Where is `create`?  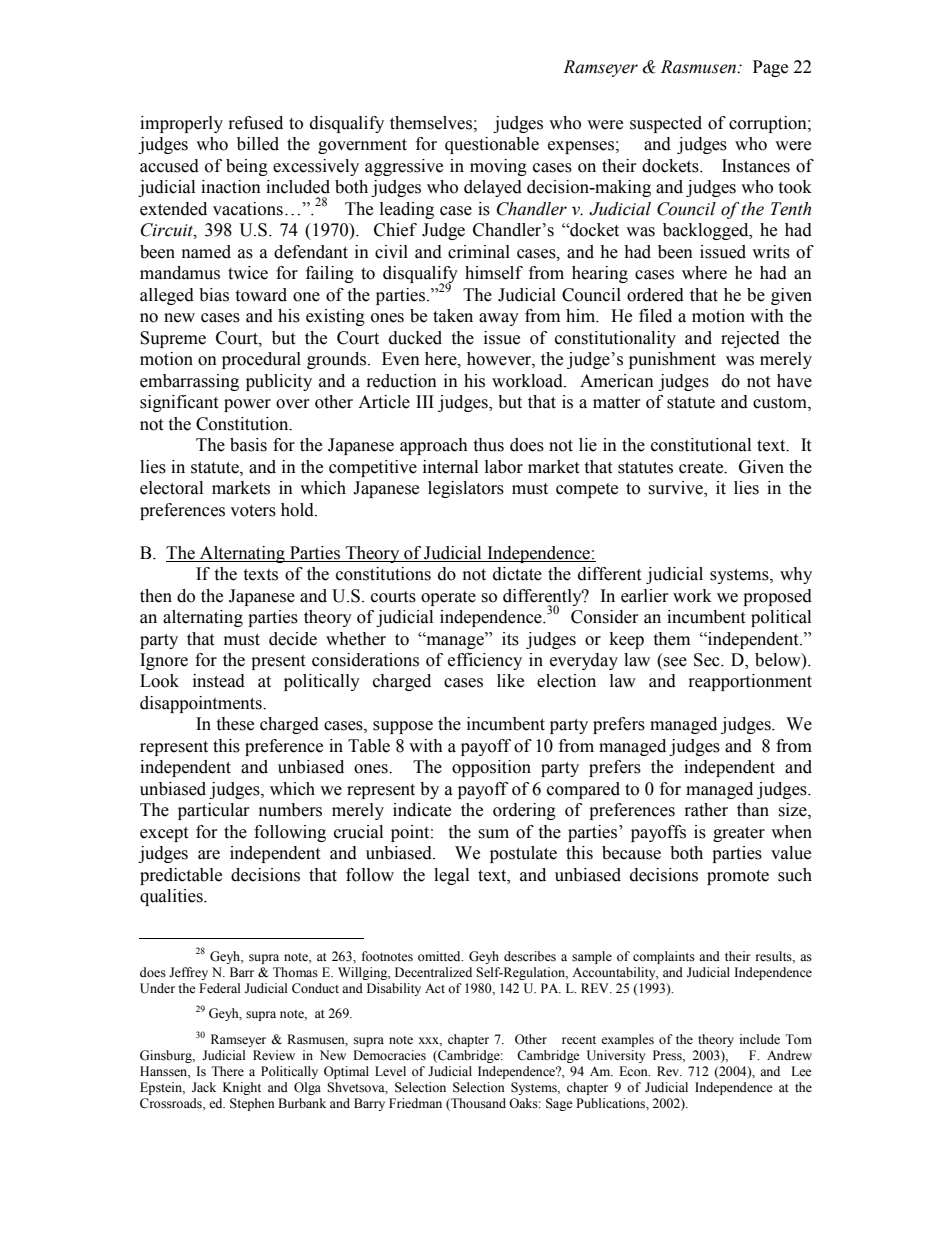
create is located at coordinates (702, 468).
